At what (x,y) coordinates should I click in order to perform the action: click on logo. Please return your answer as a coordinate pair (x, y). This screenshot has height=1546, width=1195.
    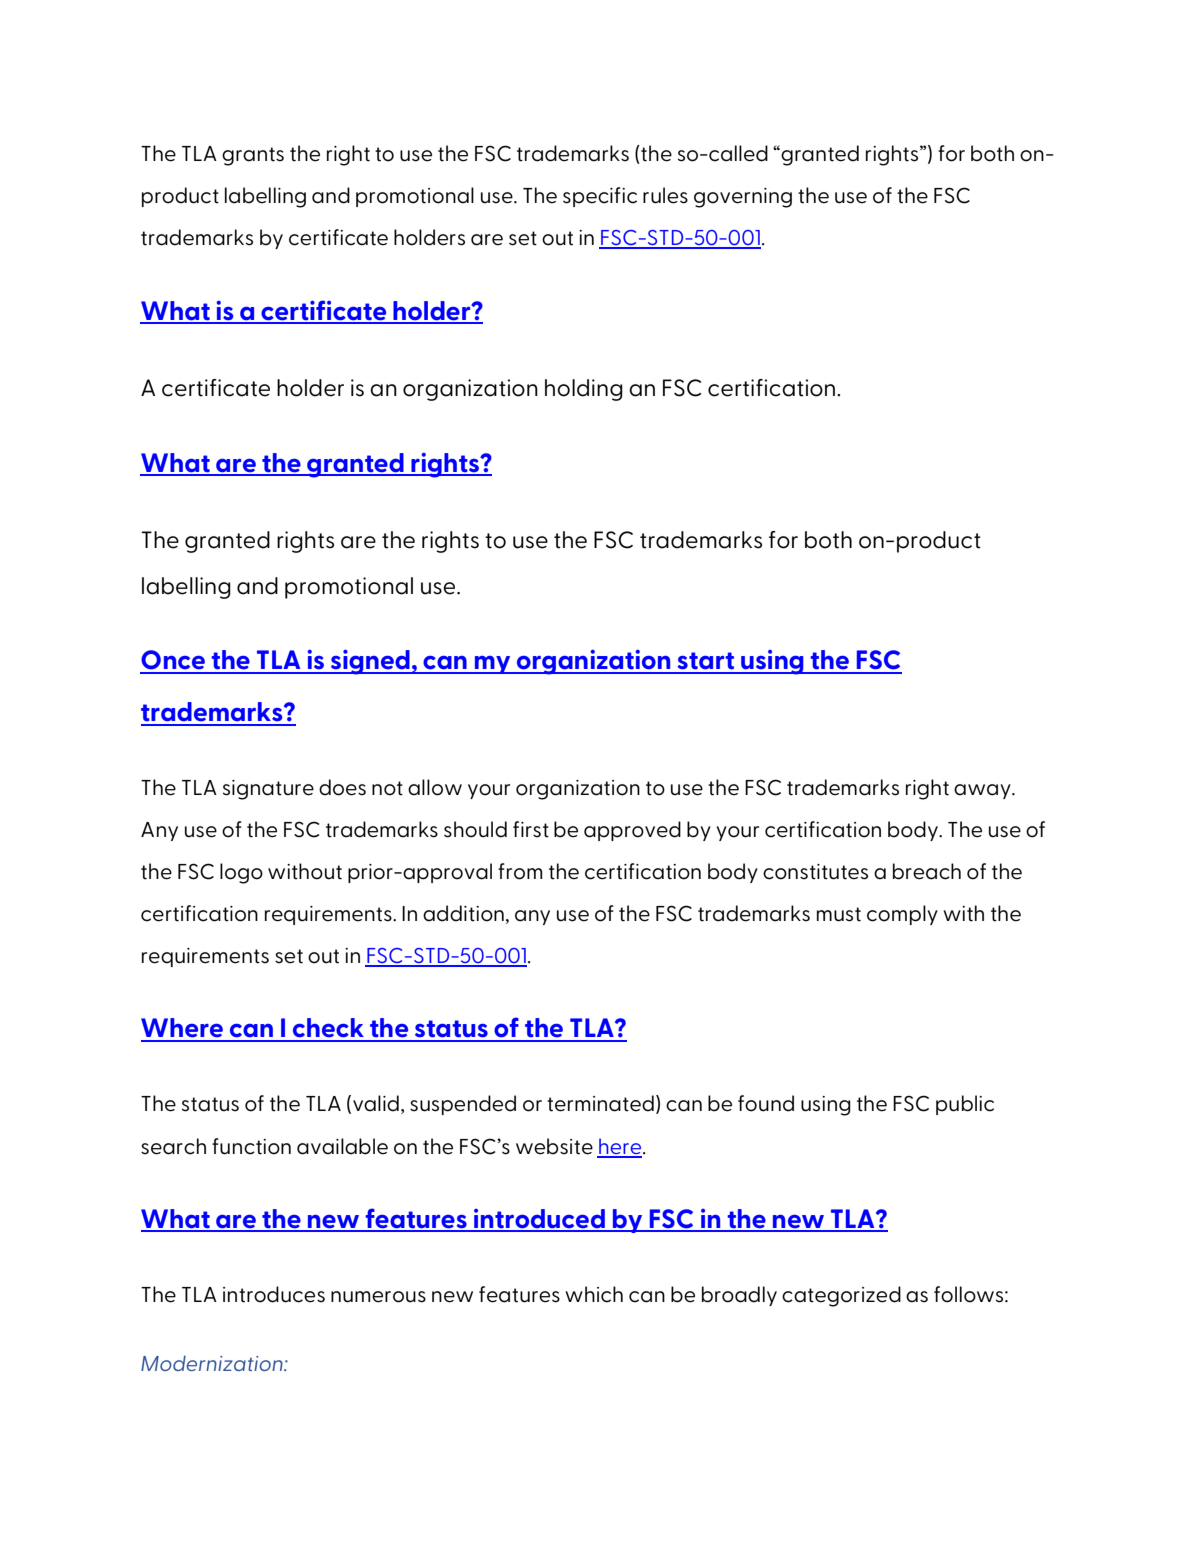
    Looking at the image, I should click on (241, 873).
